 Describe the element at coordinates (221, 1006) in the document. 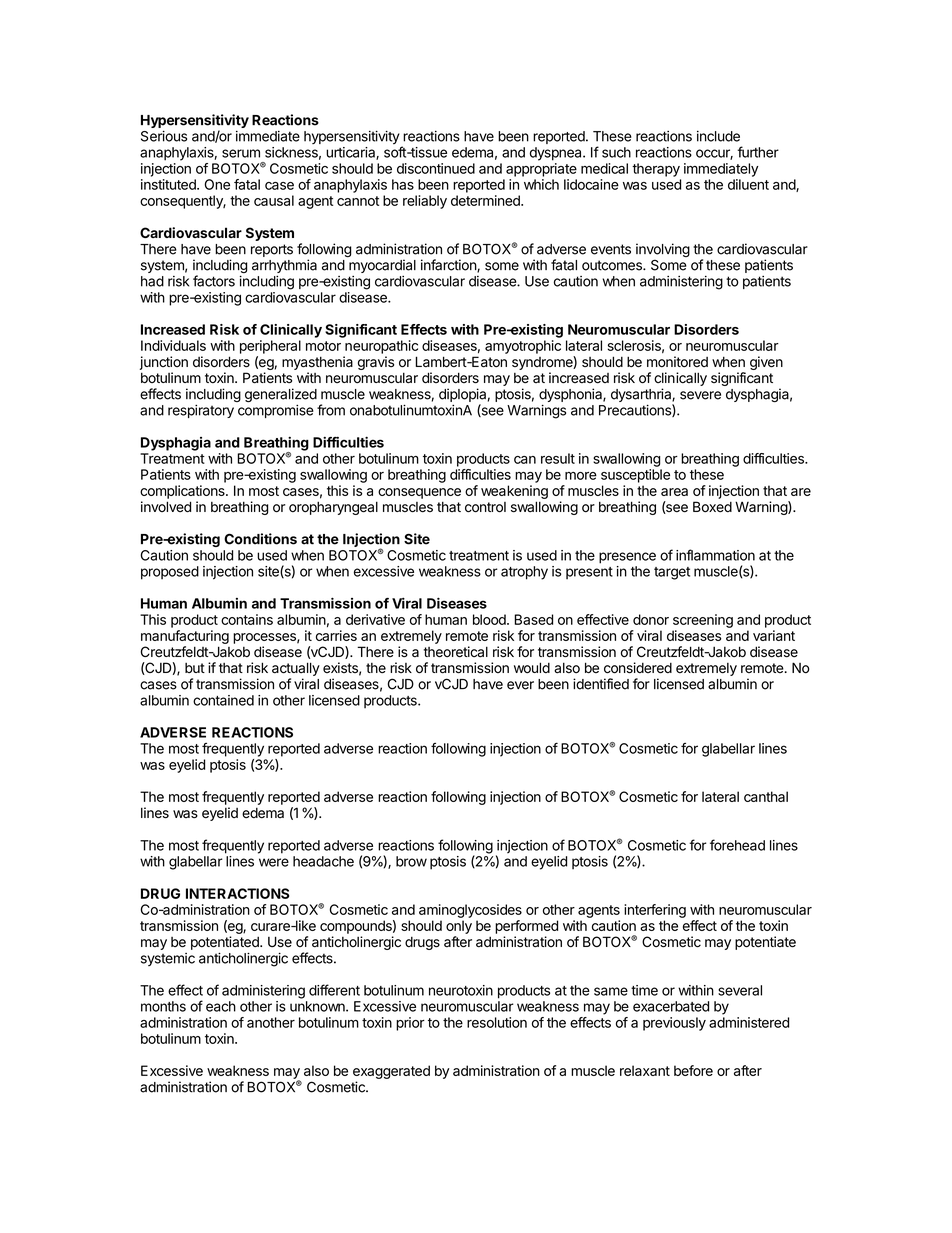

I see `each` at that location.
